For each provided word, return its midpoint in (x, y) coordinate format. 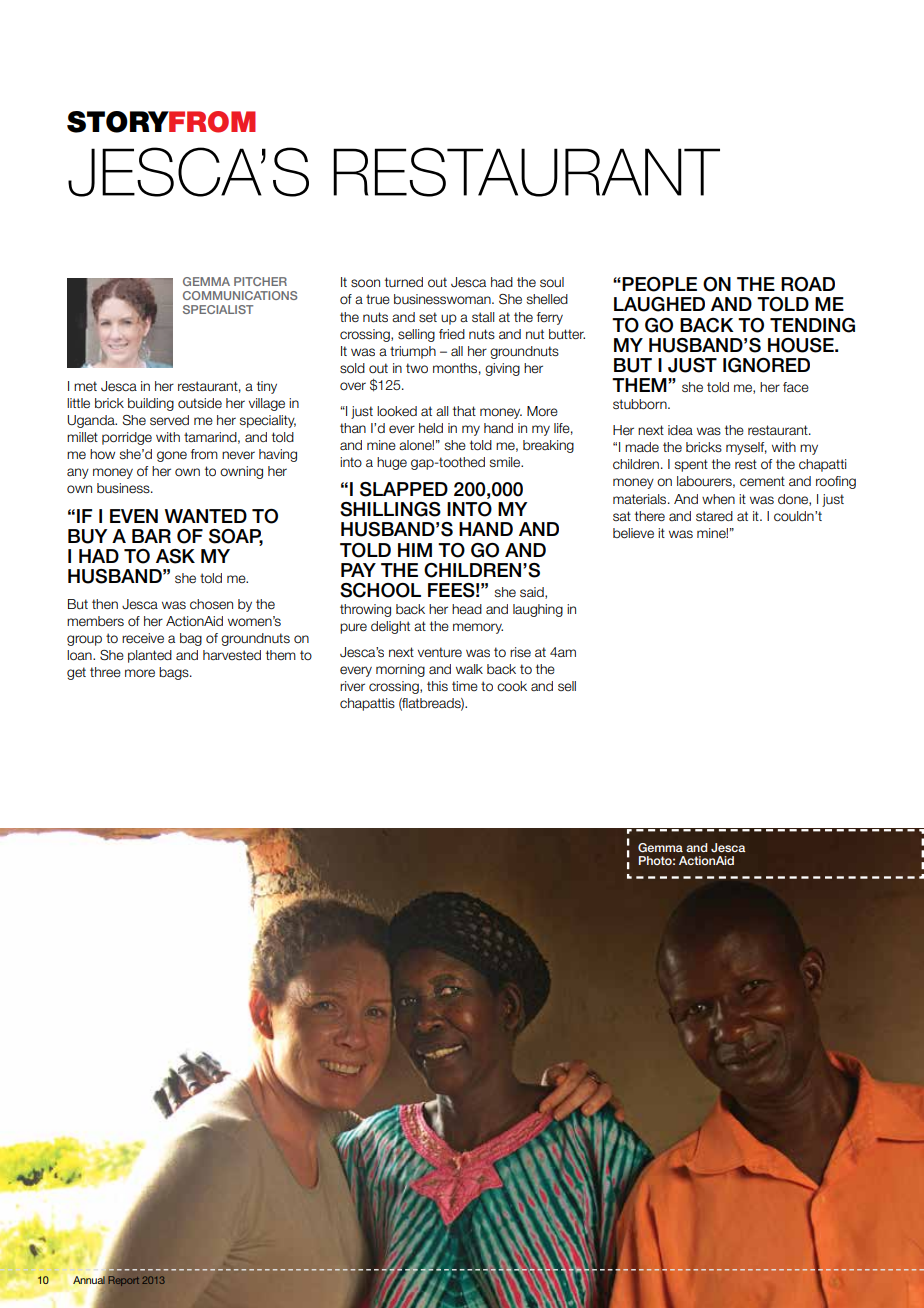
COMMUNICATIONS (240, 295)
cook (512, 686)
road (808, 284)
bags (175, 673)
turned (404, 282)
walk (469, 669)
